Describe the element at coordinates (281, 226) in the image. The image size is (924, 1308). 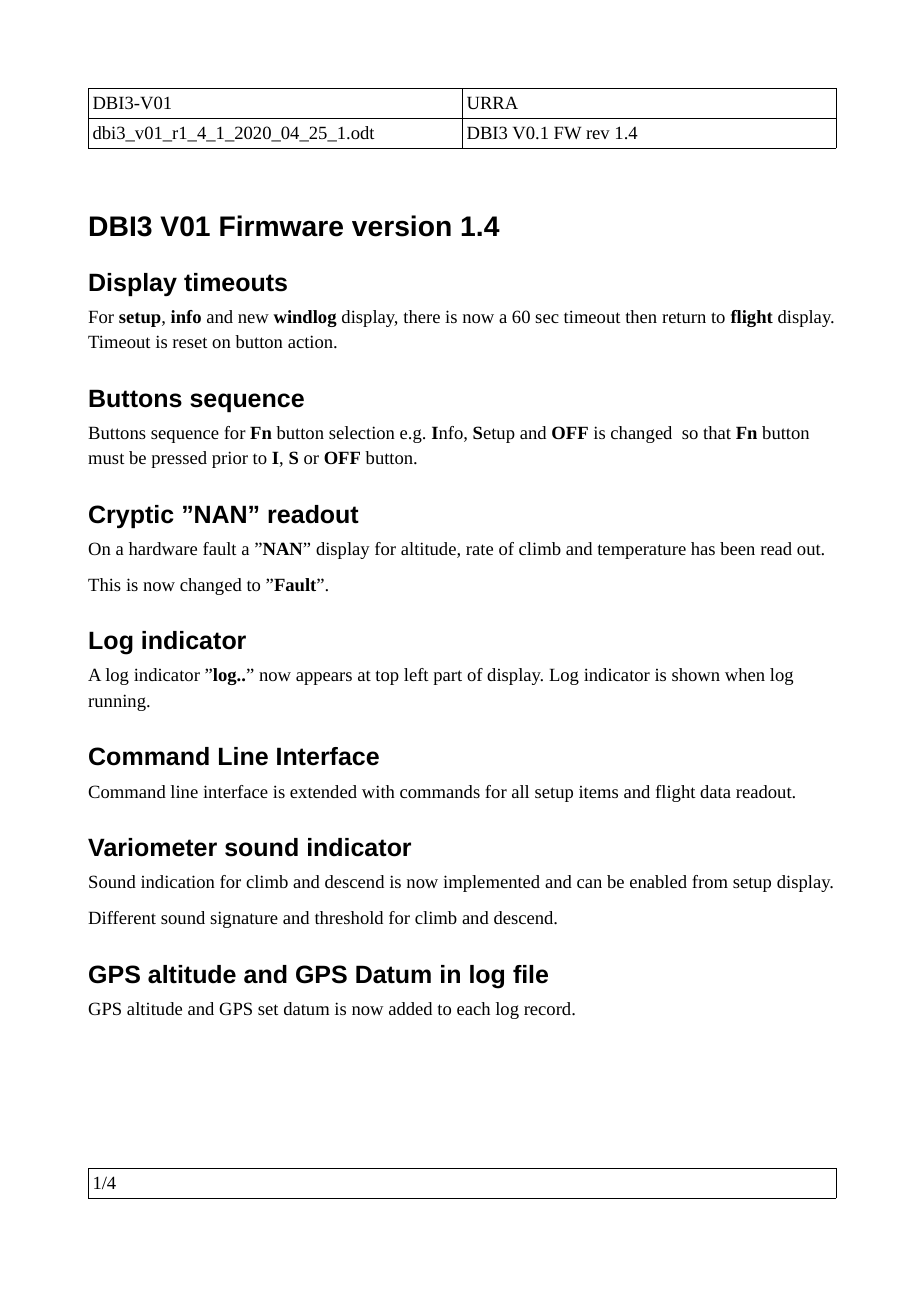
I see `Firmware` at that location.
